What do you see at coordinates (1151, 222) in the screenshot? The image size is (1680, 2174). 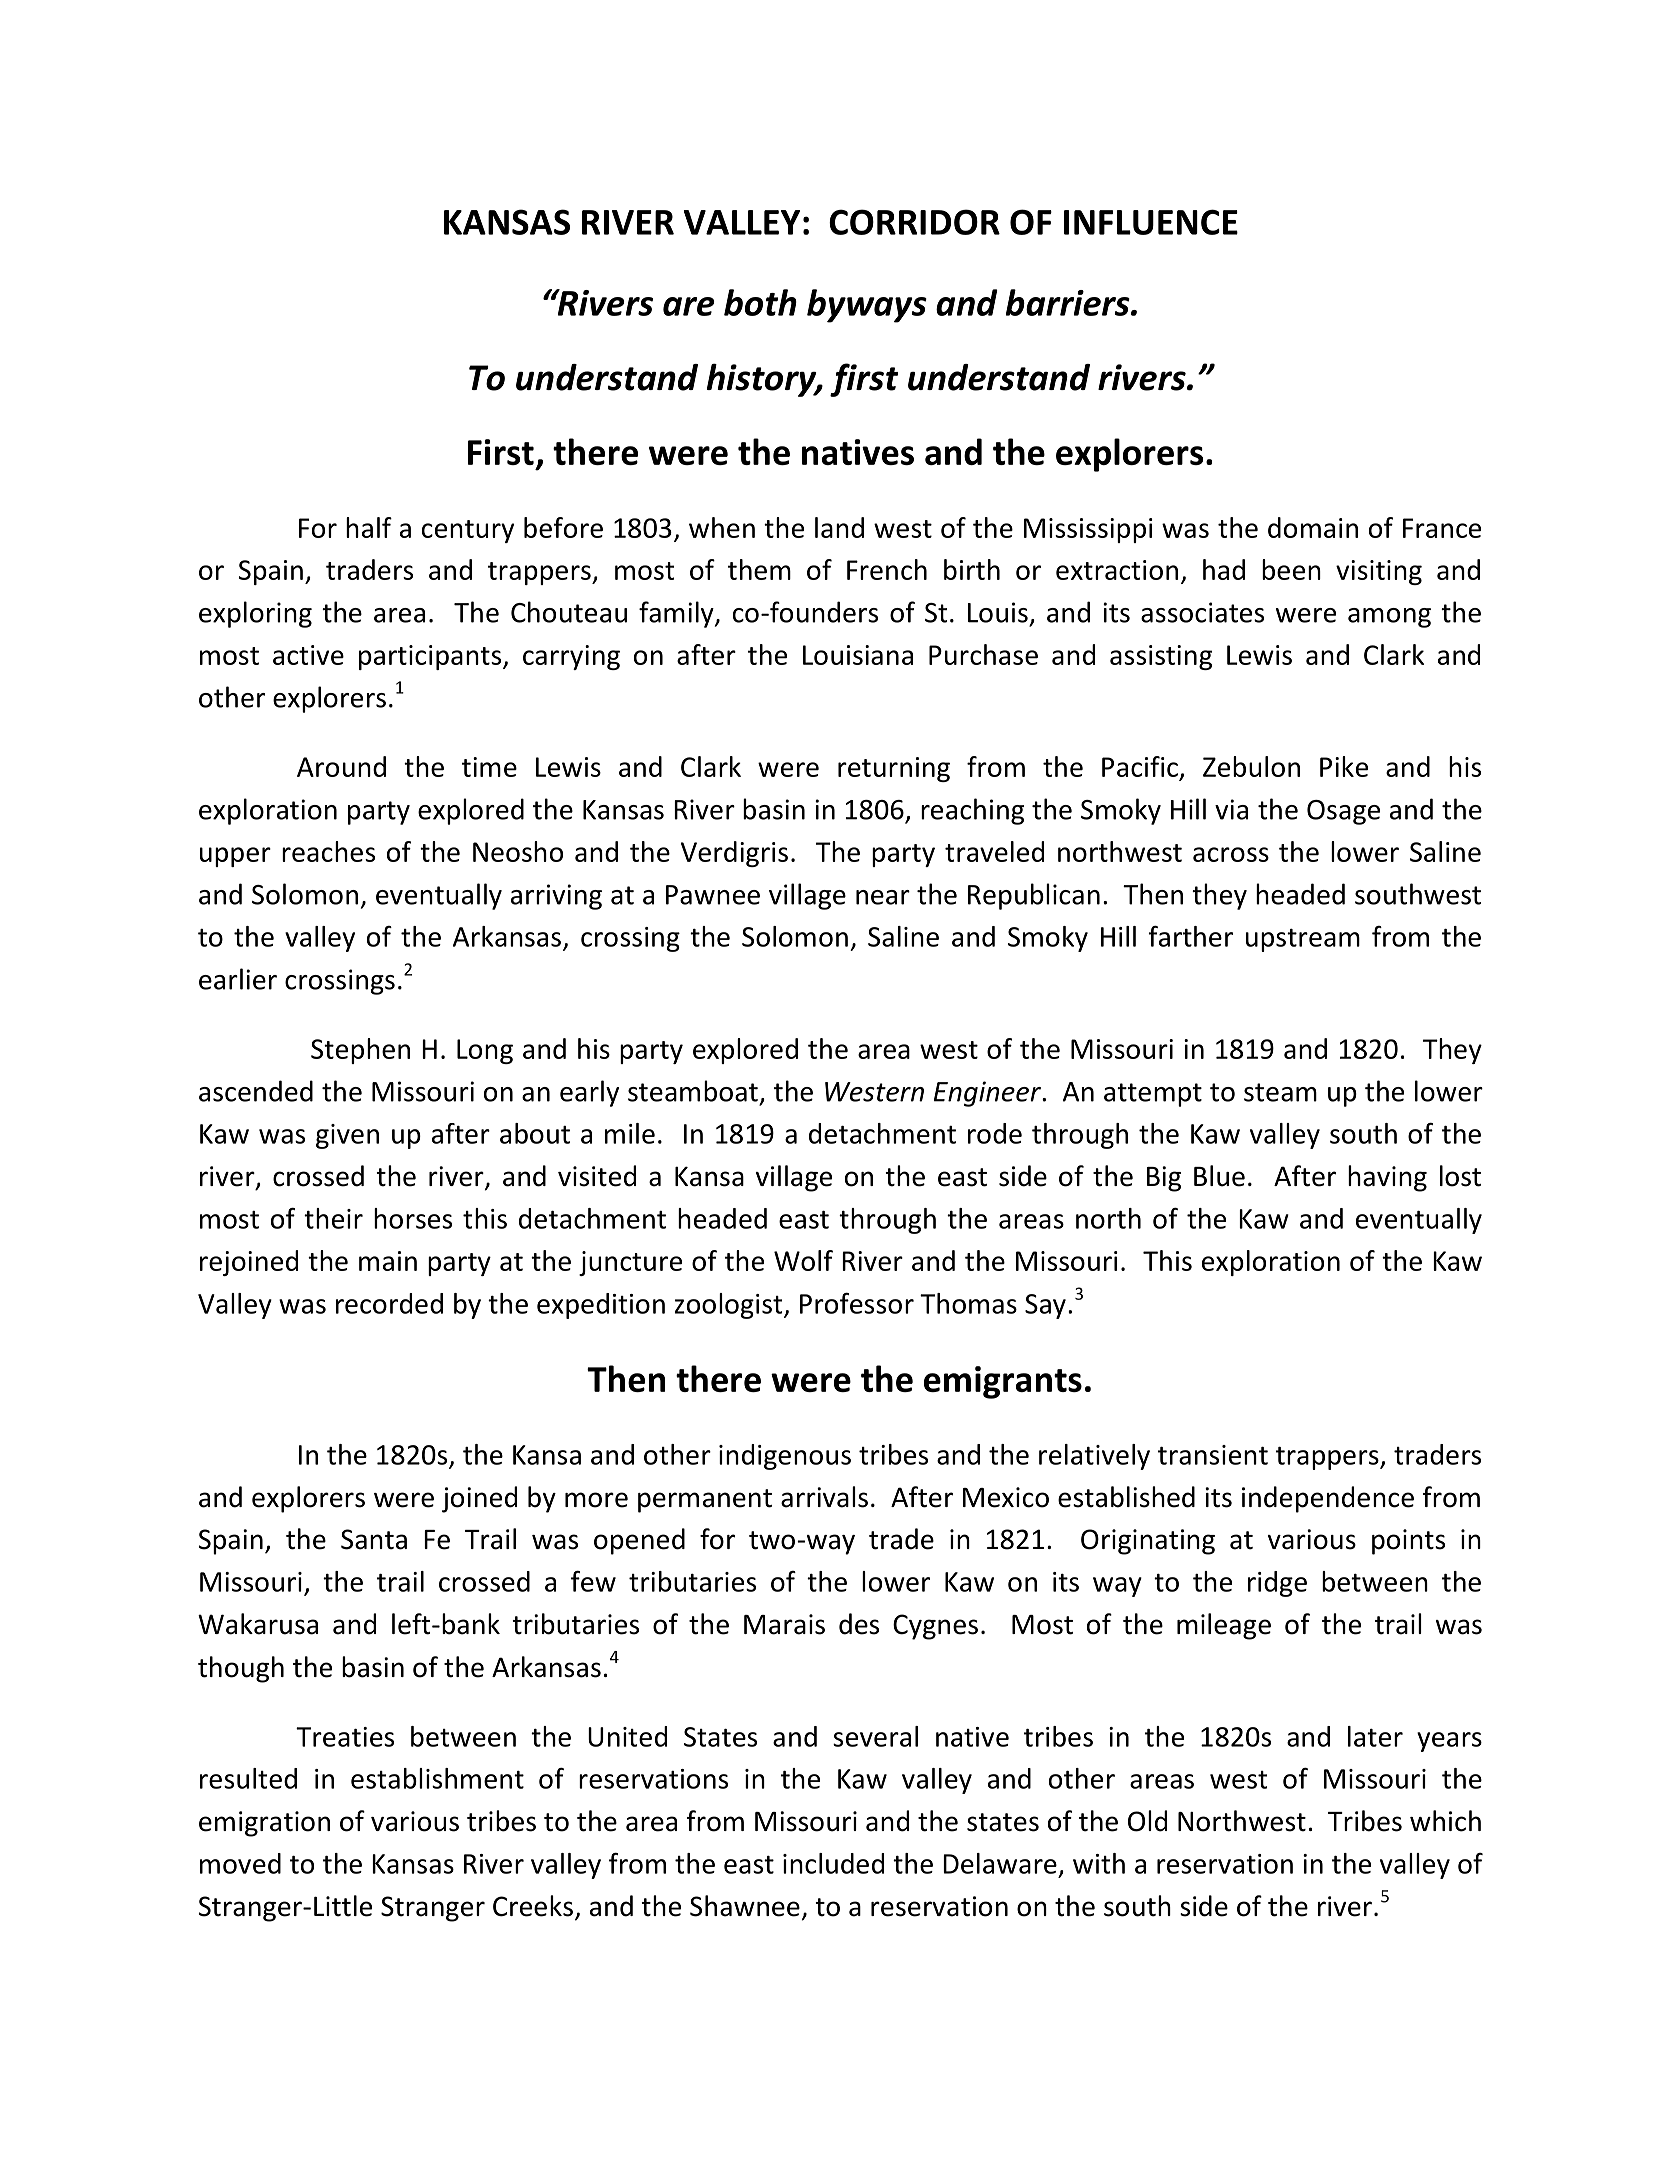 I see `INFLUENCE` at bounding box center [1151, 222].
